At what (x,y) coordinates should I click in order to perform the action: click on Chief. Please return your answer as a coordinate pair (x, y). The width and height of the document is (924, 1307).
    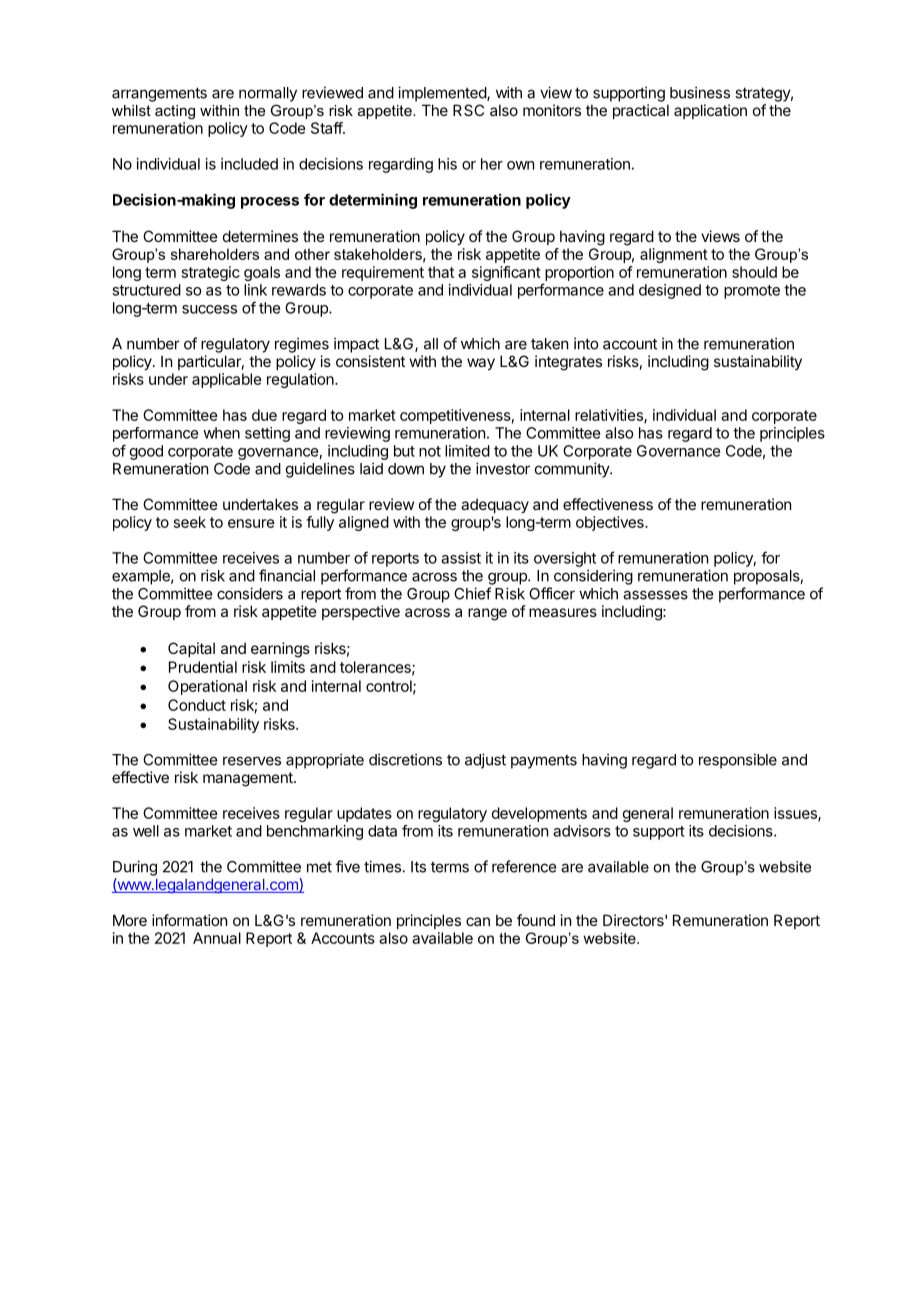
    Looking at the image, I should click on (472, 593).
